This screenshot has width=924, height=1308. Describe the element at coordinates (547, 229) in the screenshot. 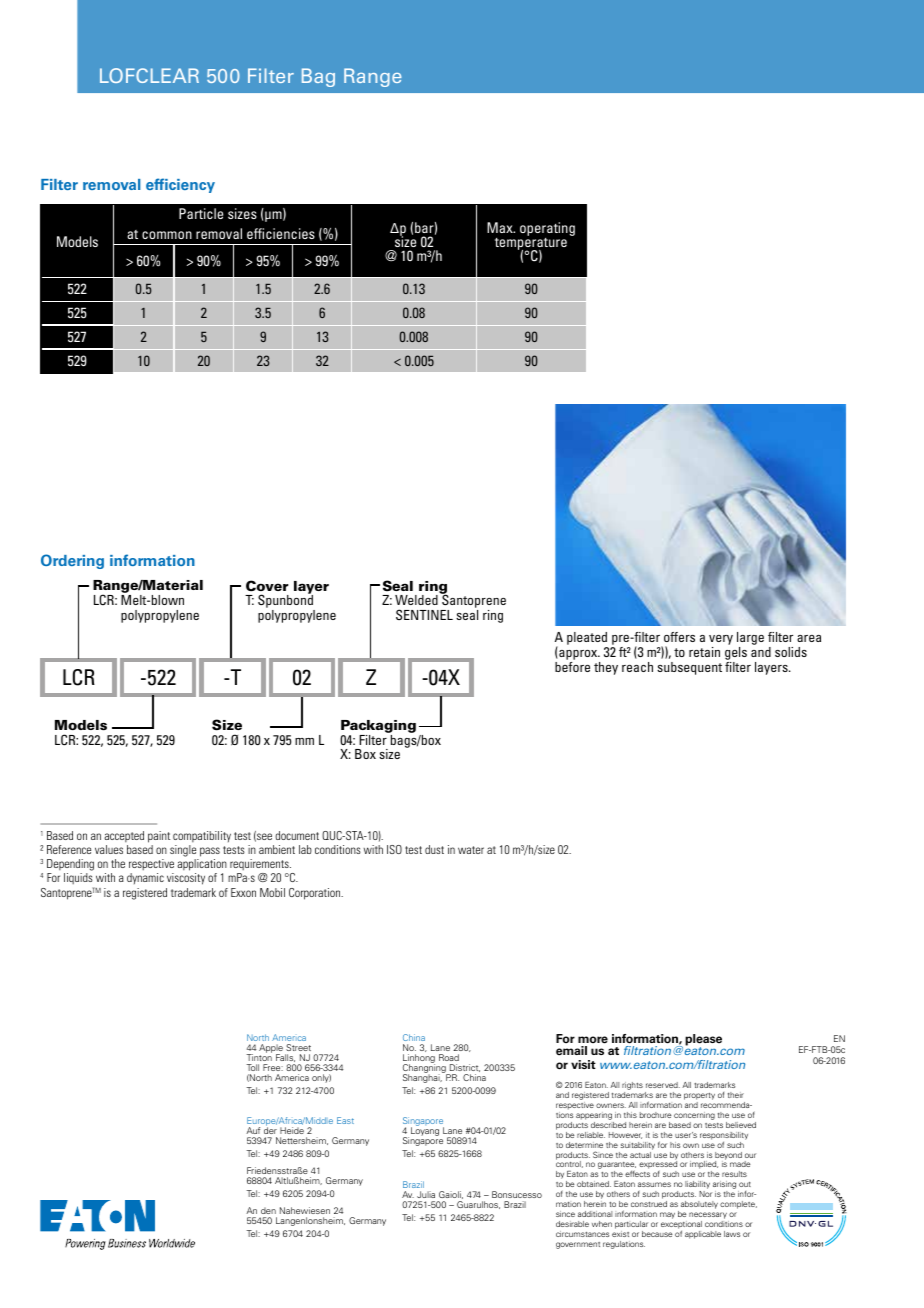

I see `operating` at that location.
